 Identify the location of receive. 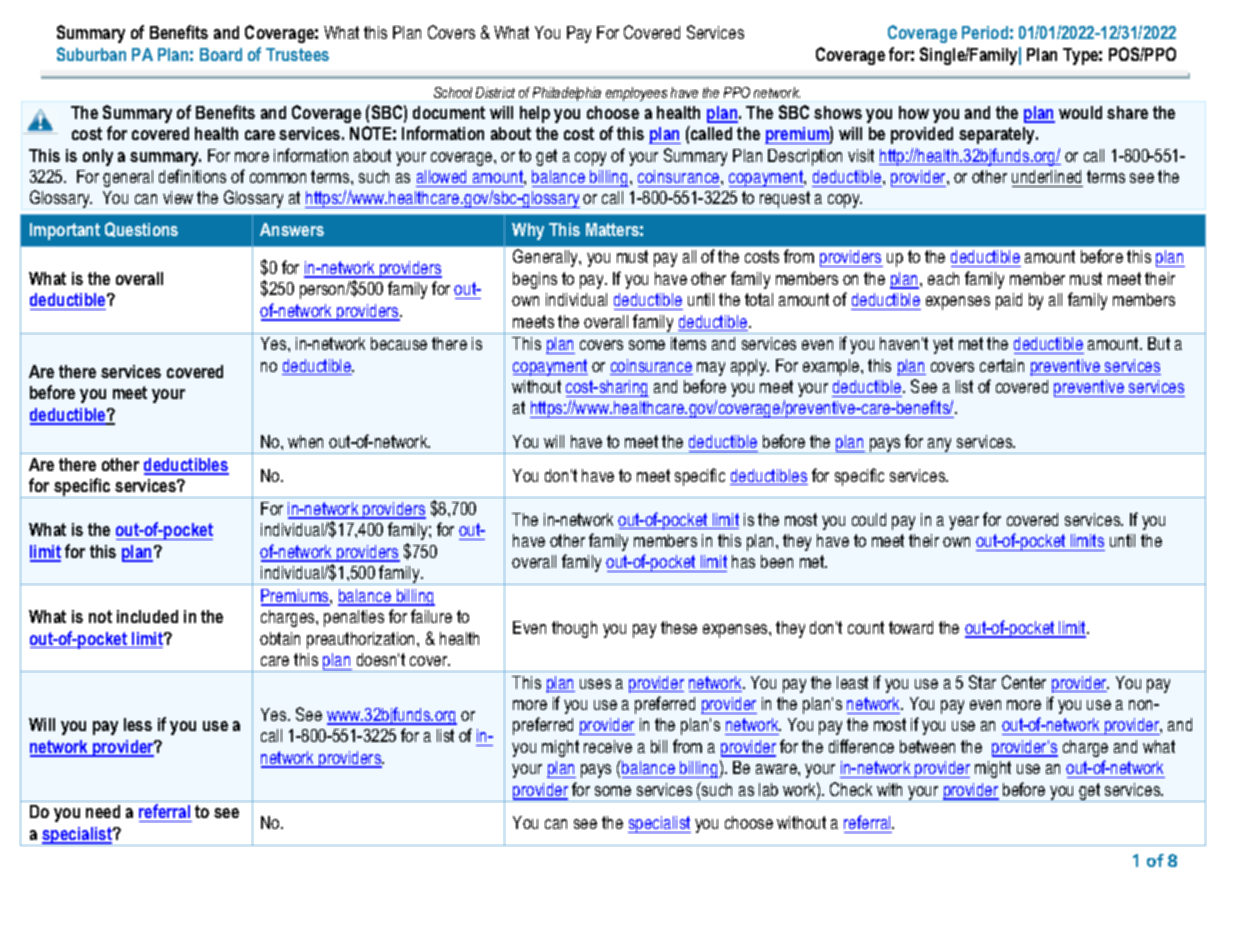
(608, 746).
